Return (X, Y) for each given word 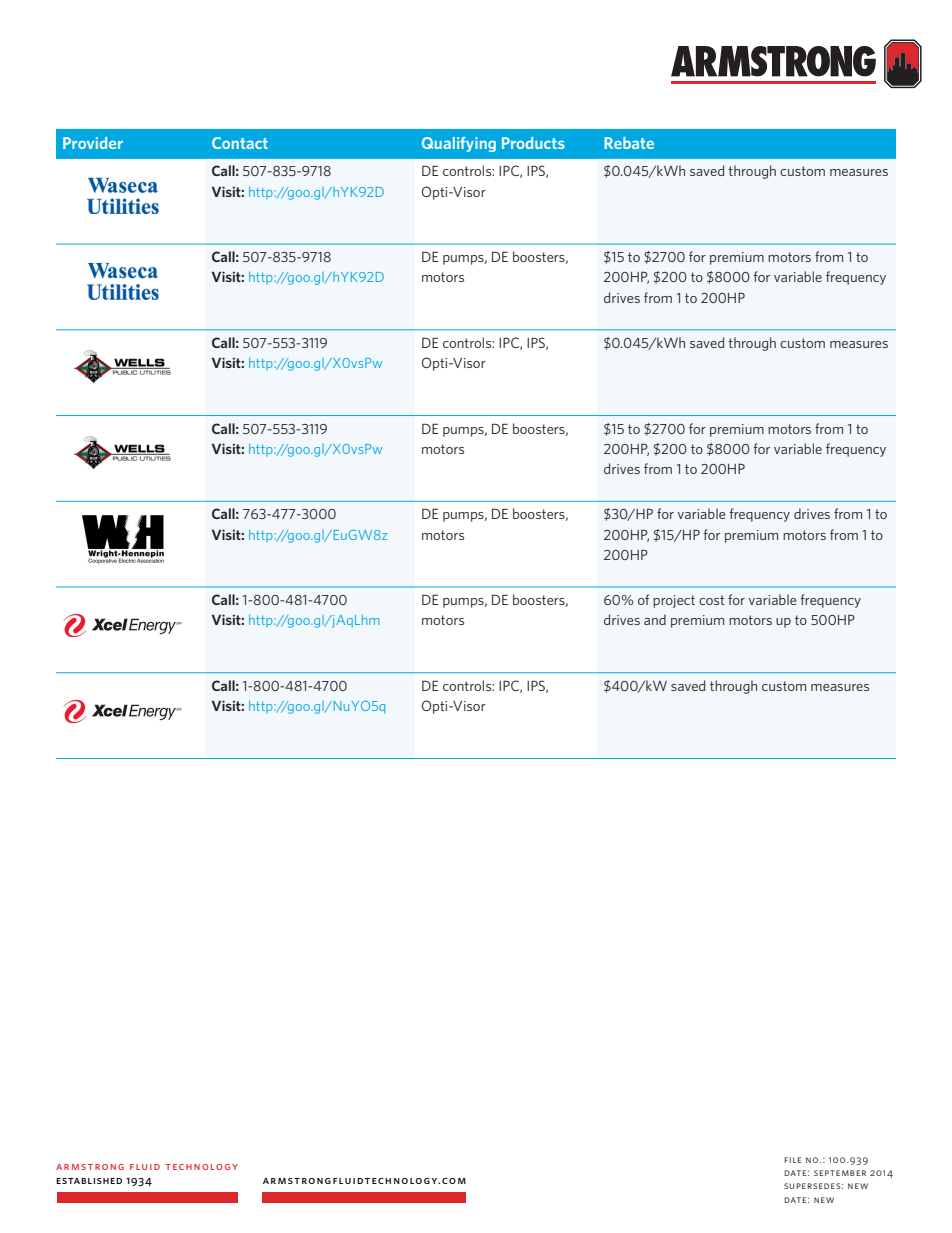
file (792, 1160)
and (655, 619)
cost (712, 600)
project (674, 601)
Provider (93, 143)
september (840, 1173)
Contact (240, 143)
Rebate (629, 143)
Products (533, 143)
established (89, 1181)
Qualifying (459, 144)
